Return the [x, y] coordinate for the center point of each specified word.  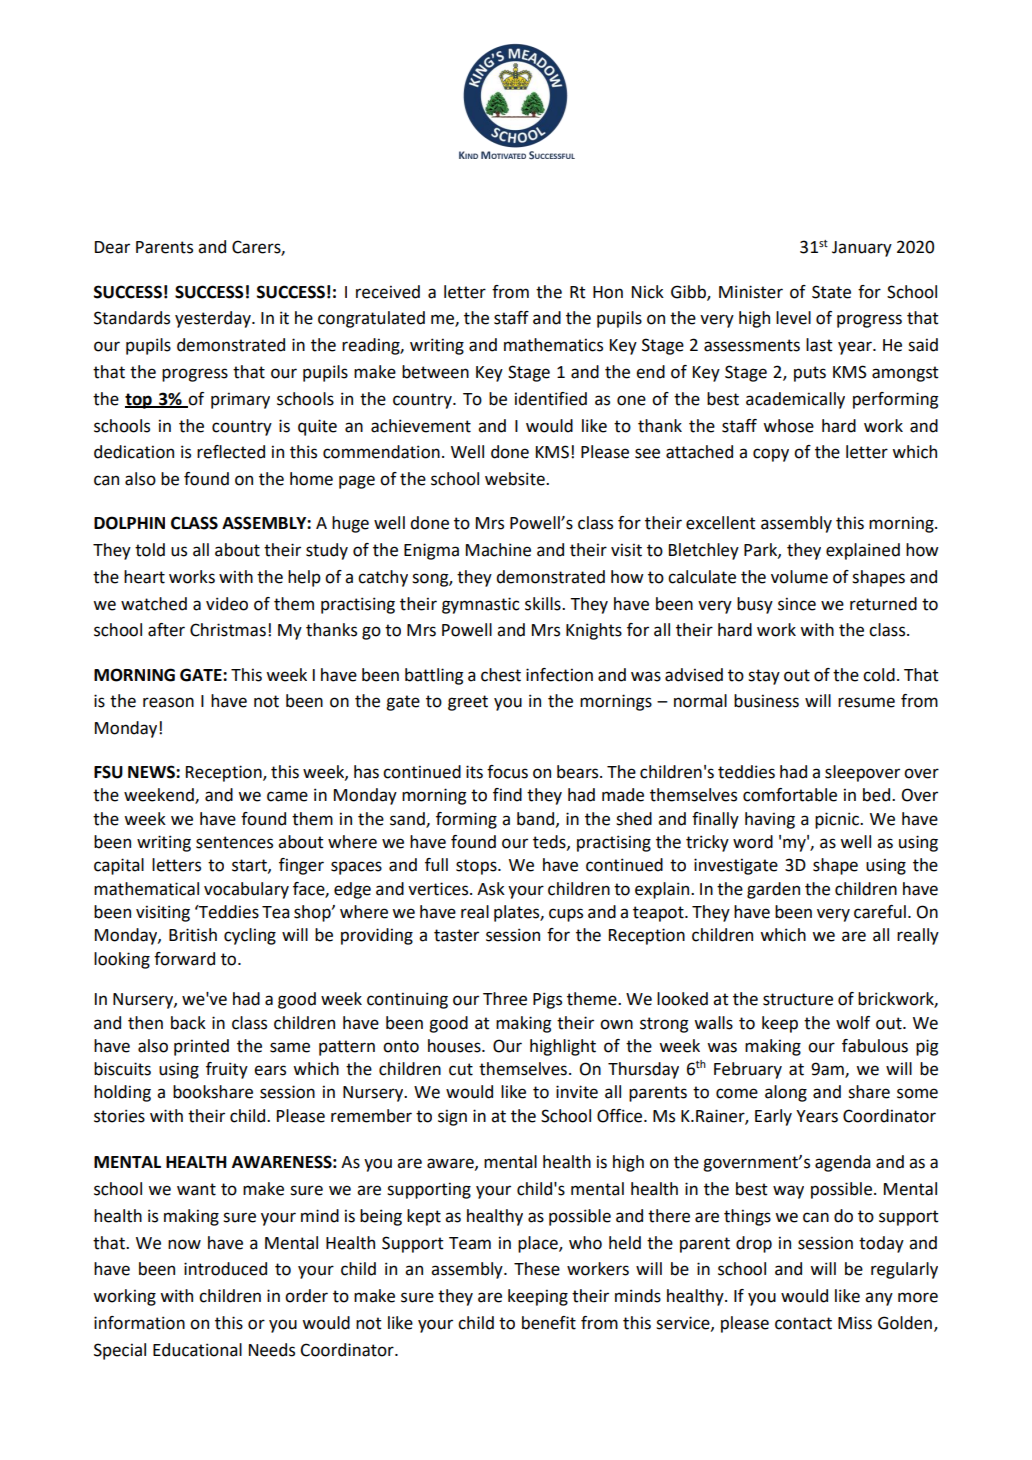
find [507, 795]
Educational [197, 1350]
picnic [838, 820]
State [831, 292]
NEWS [152, 772]
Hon [608, 292]
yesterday [214, 319]
